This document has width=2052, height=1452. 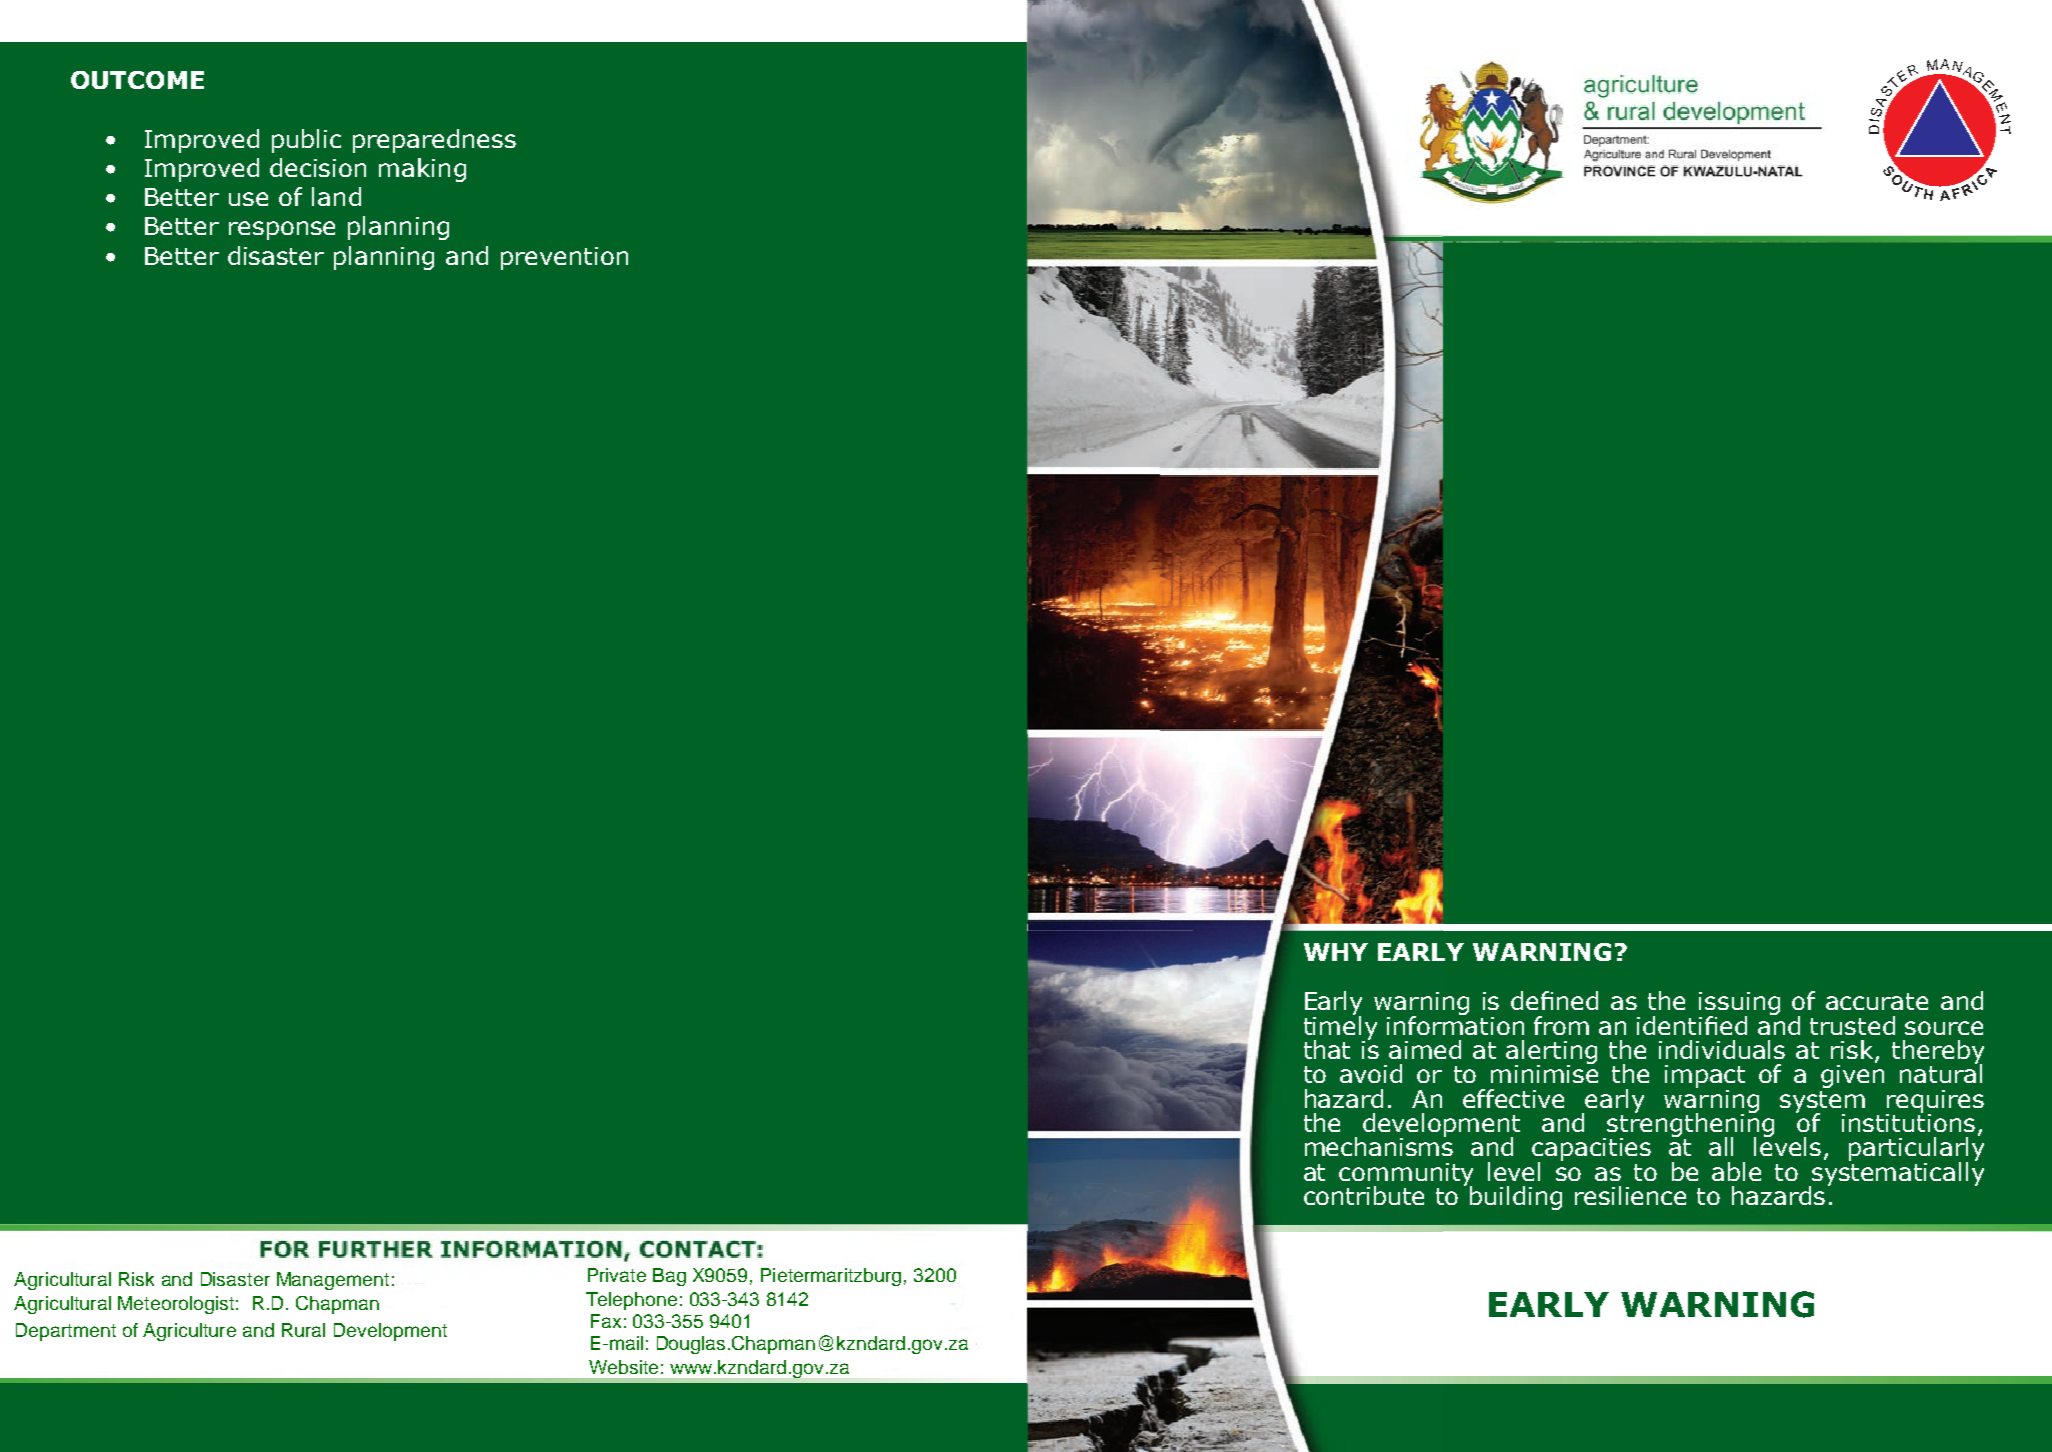 I want to click on timely, so click(x=1340, y=1027).
